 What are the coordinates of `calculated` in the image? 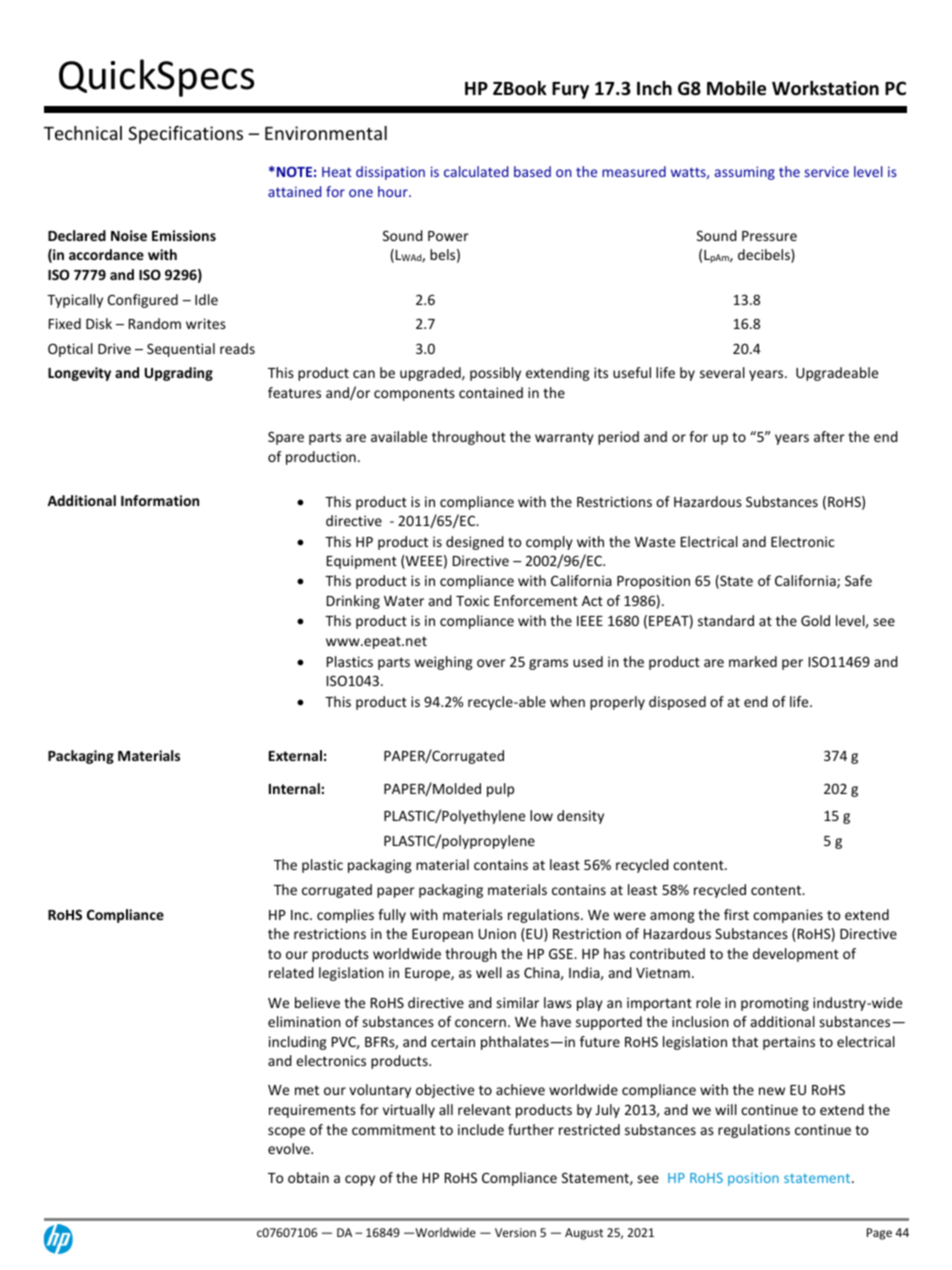 It's located at (476, 171).
